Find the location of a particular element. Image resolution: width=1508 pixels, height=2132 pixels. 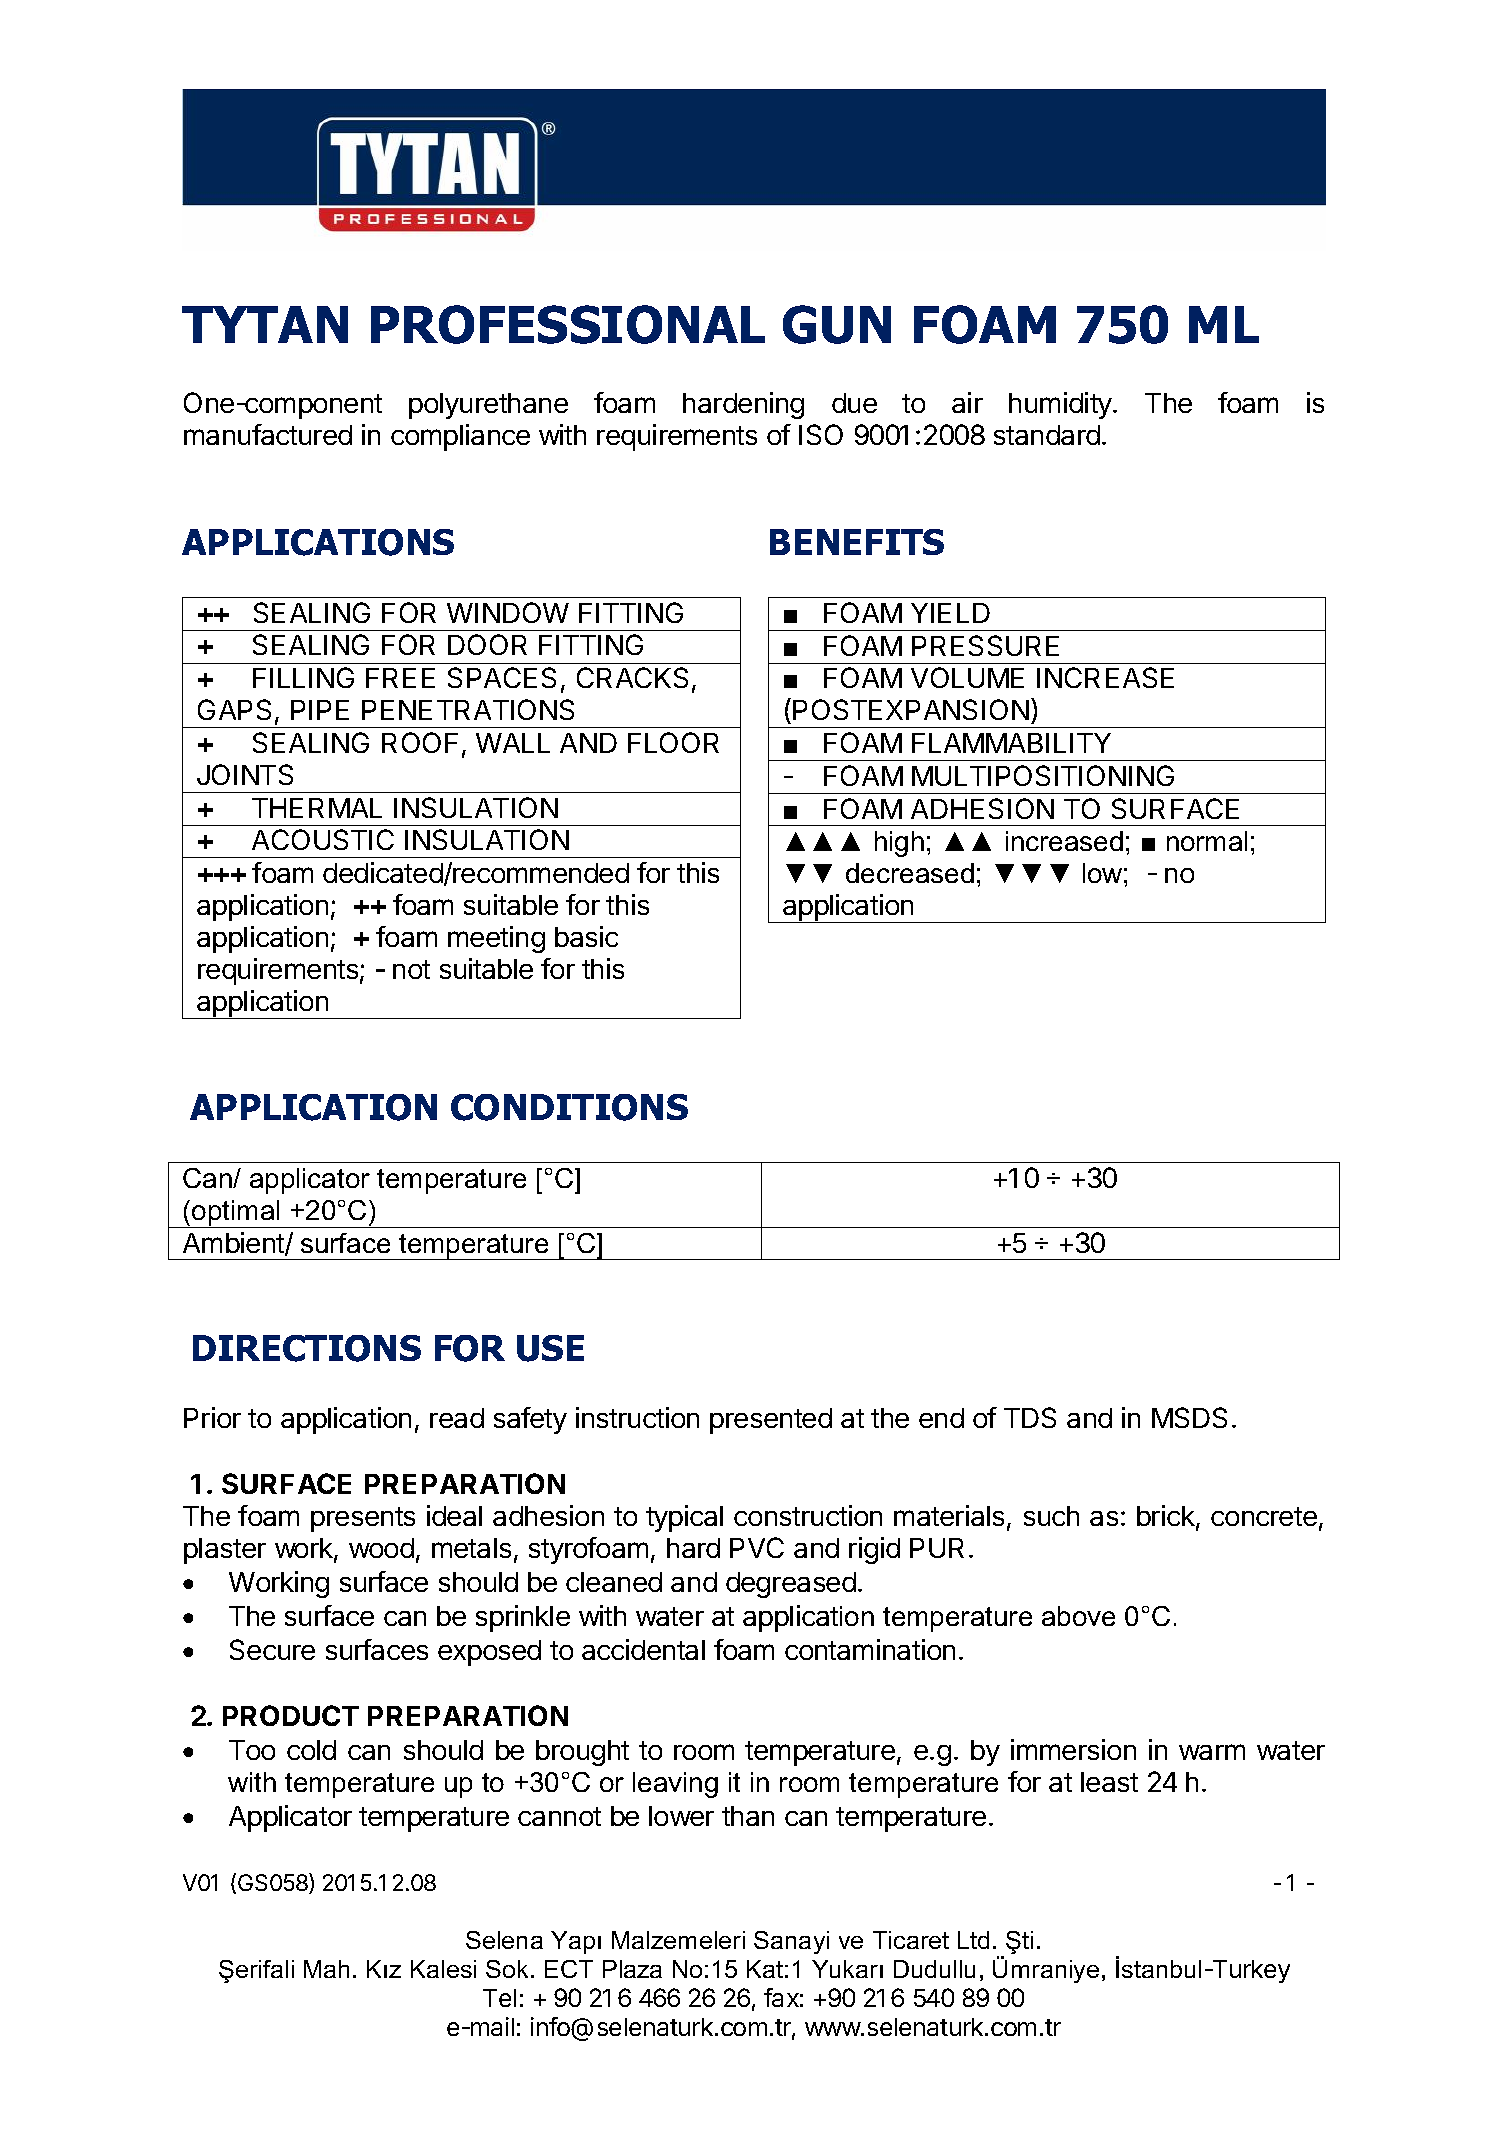

MSDS is located at coordinates (1189, 1417).
